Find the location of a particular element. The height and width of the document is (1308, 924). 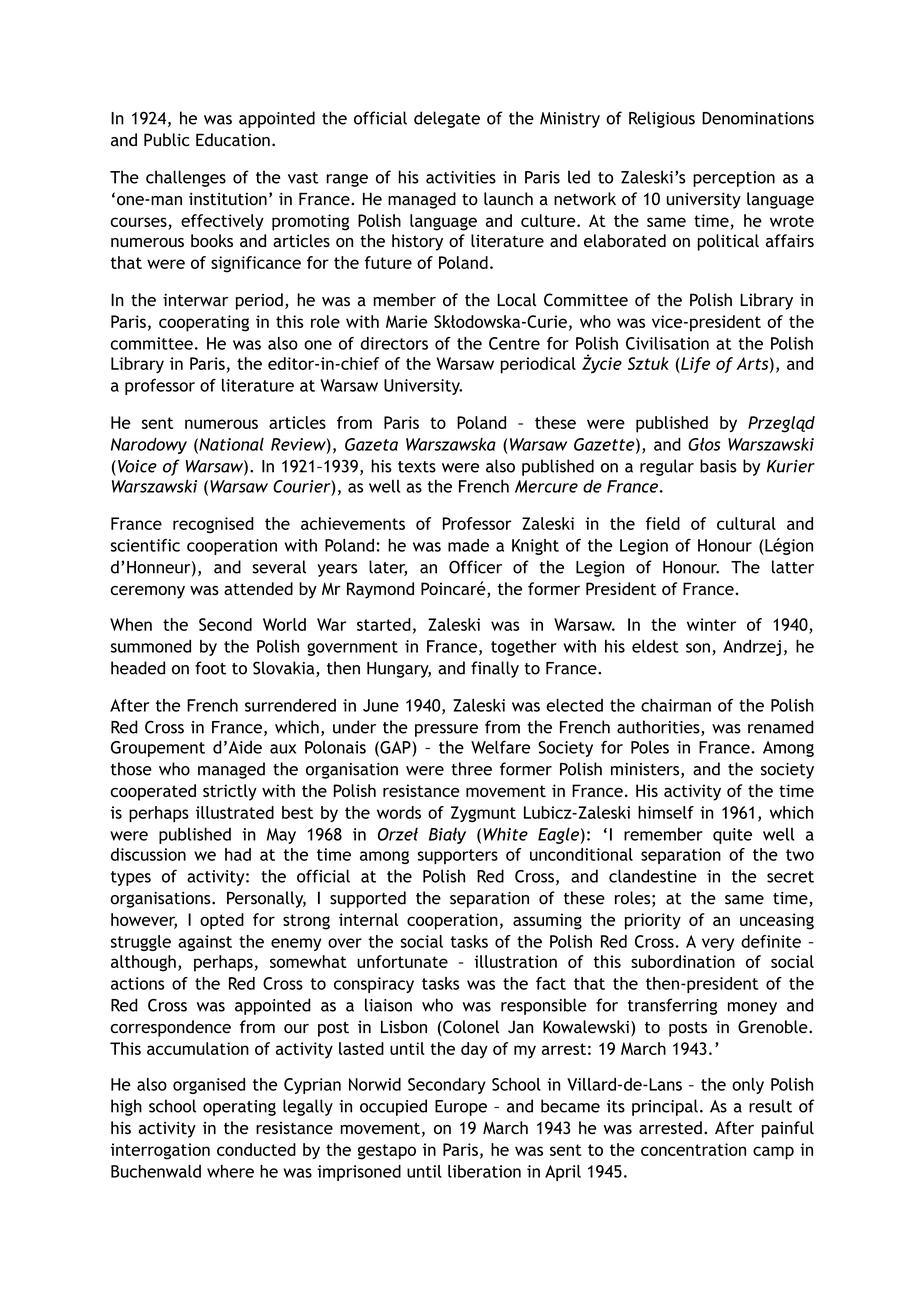

Life is located at coordinates (694, 365).
